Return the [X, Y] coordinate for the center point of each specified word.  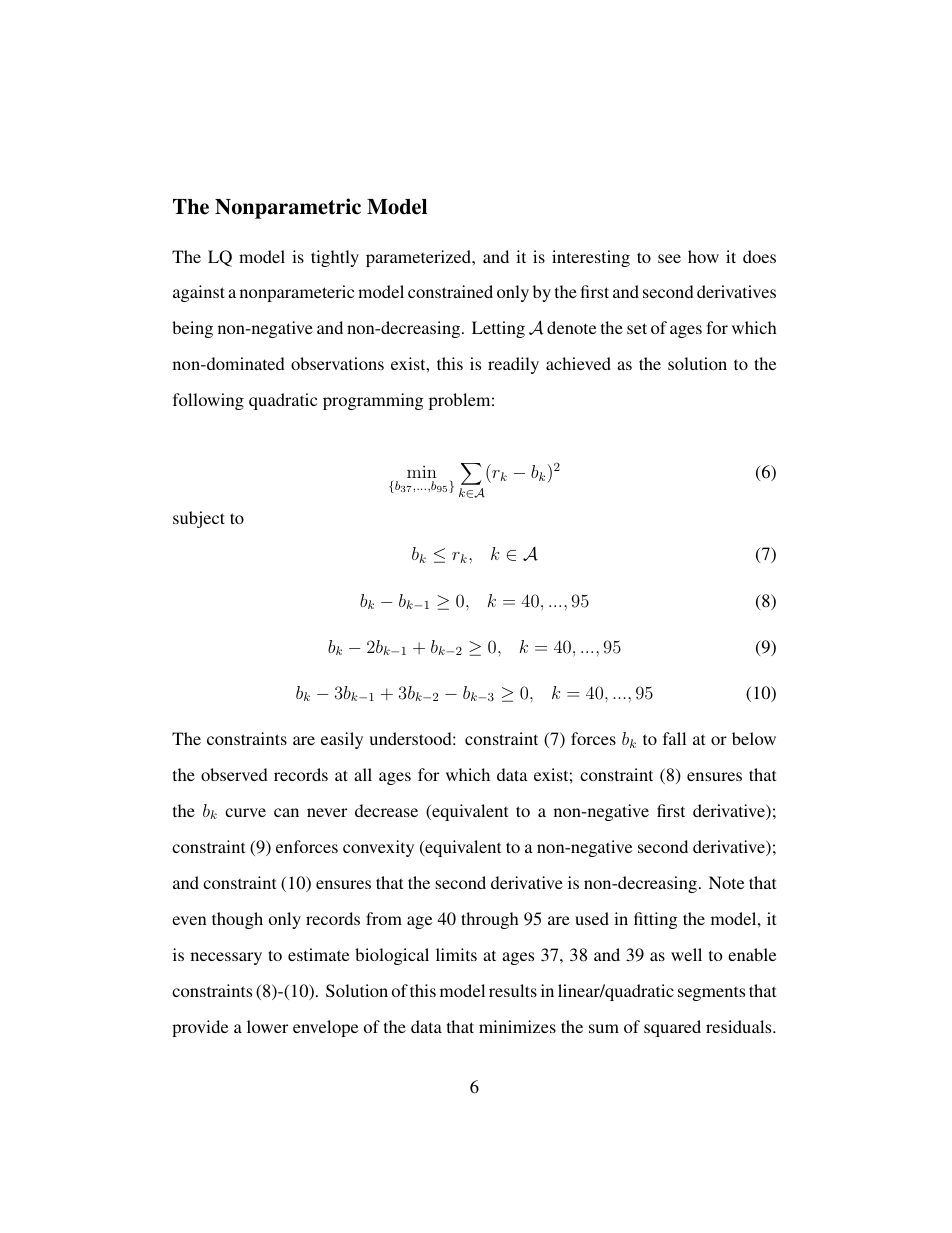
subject [199, 519]
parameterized [420, 258]
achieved [578, 363]
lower [267, 1026]
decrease [386, 810]
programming [373, 401]
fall [674, 738]
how [703, 256]
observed [234, 774]
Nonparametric [288, 208]
